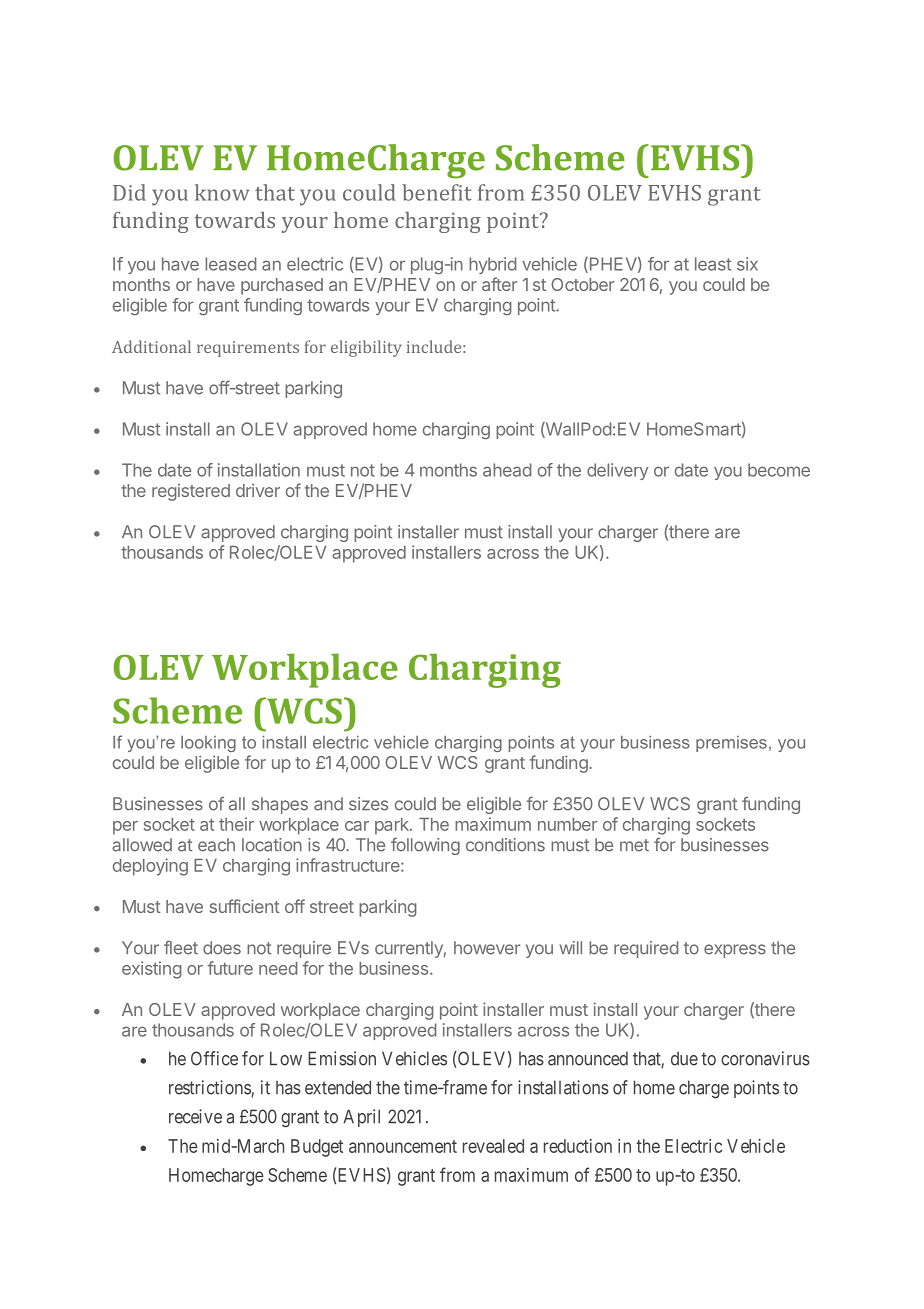 This document has width=924, height=1309. What do you see at coordinates (731, 744) in the document?
I see `premises` at bounding box center [731, 744].
